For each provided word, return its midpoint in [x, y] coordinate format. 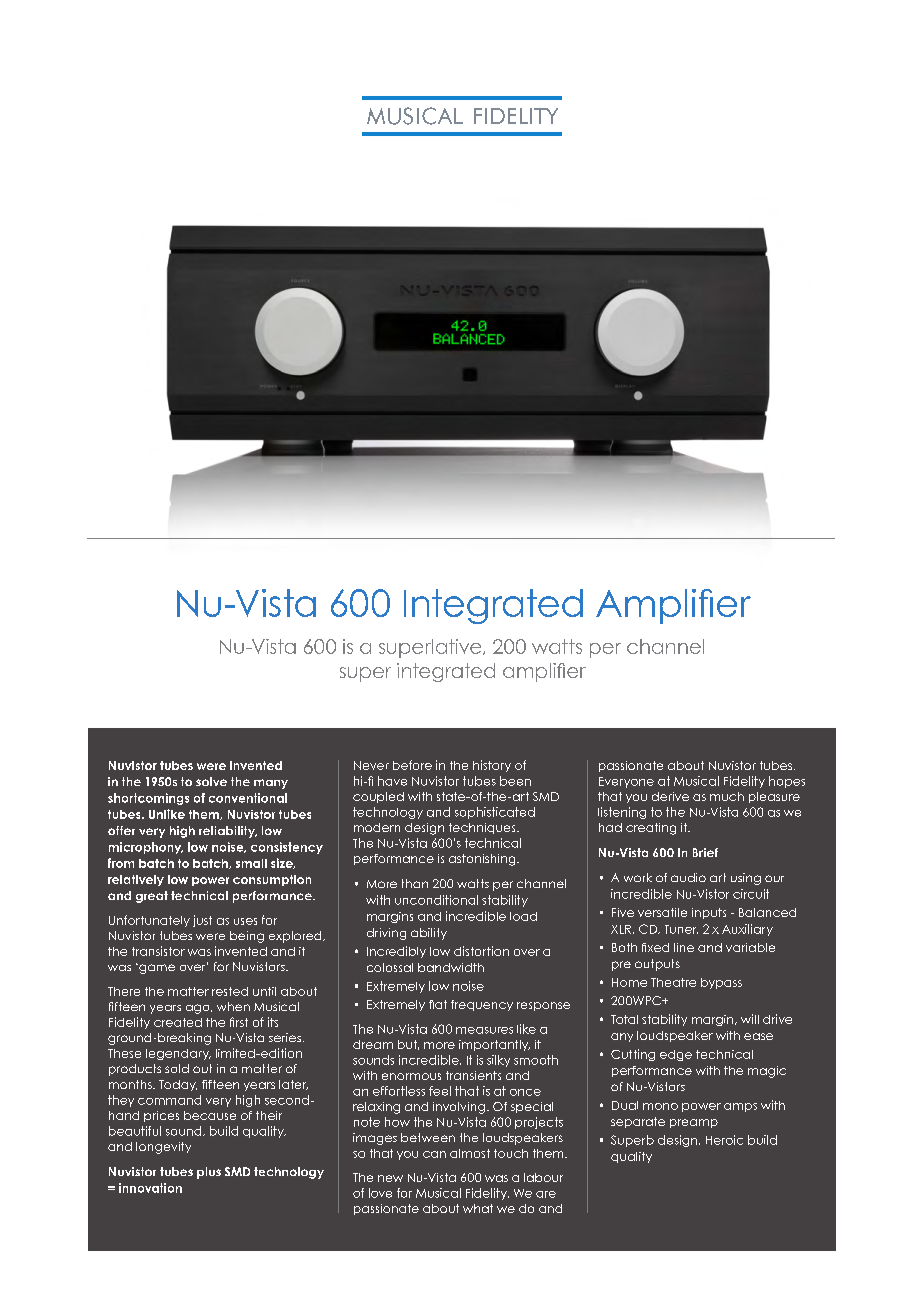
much [727, 796]
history [492, 766]
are [546, 1194]
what [478, 1208]
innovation [150, 1188]
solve [211, 781]
